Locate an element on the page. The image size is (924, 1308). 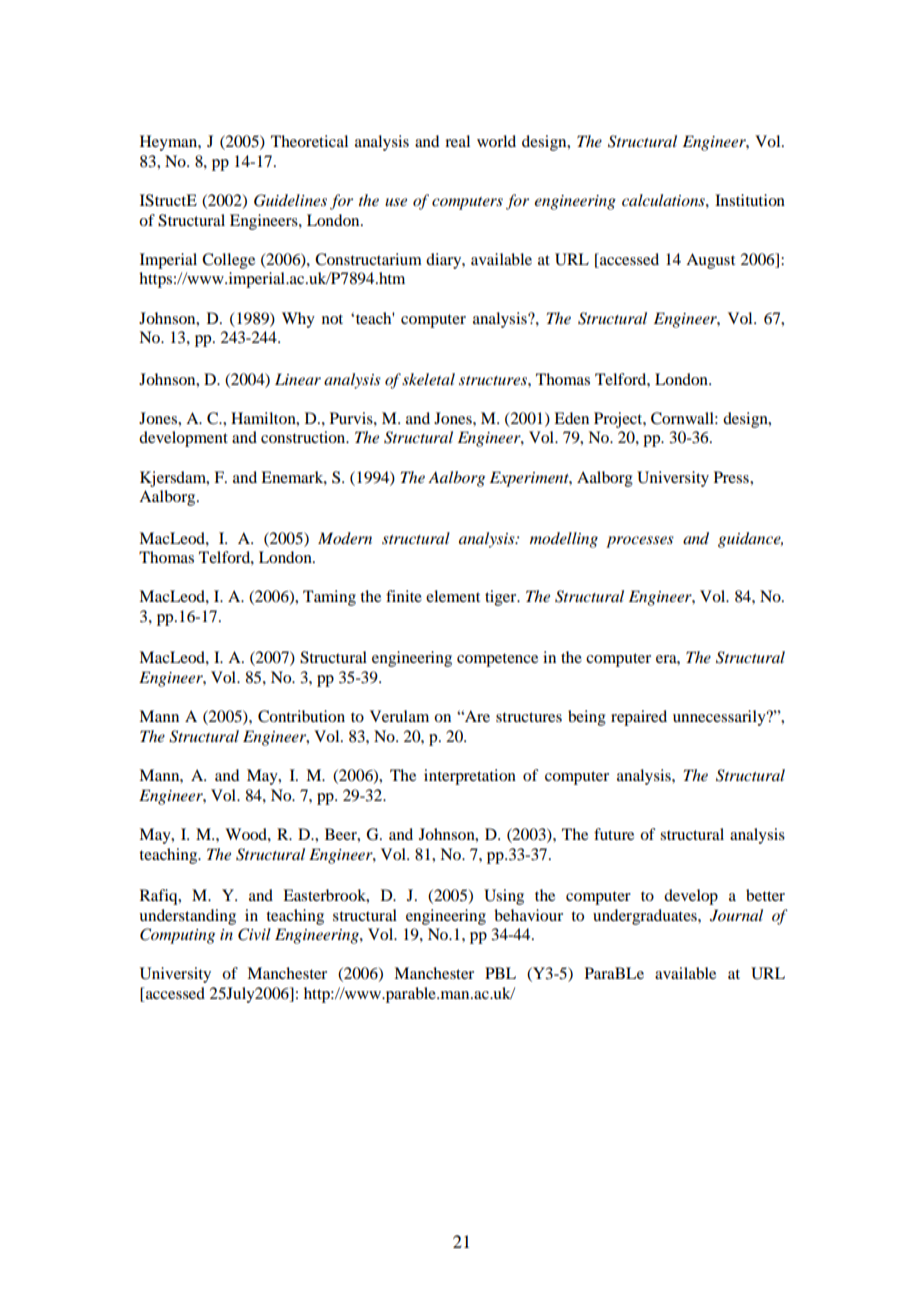
PBL is located at coordinates (500, 973).
